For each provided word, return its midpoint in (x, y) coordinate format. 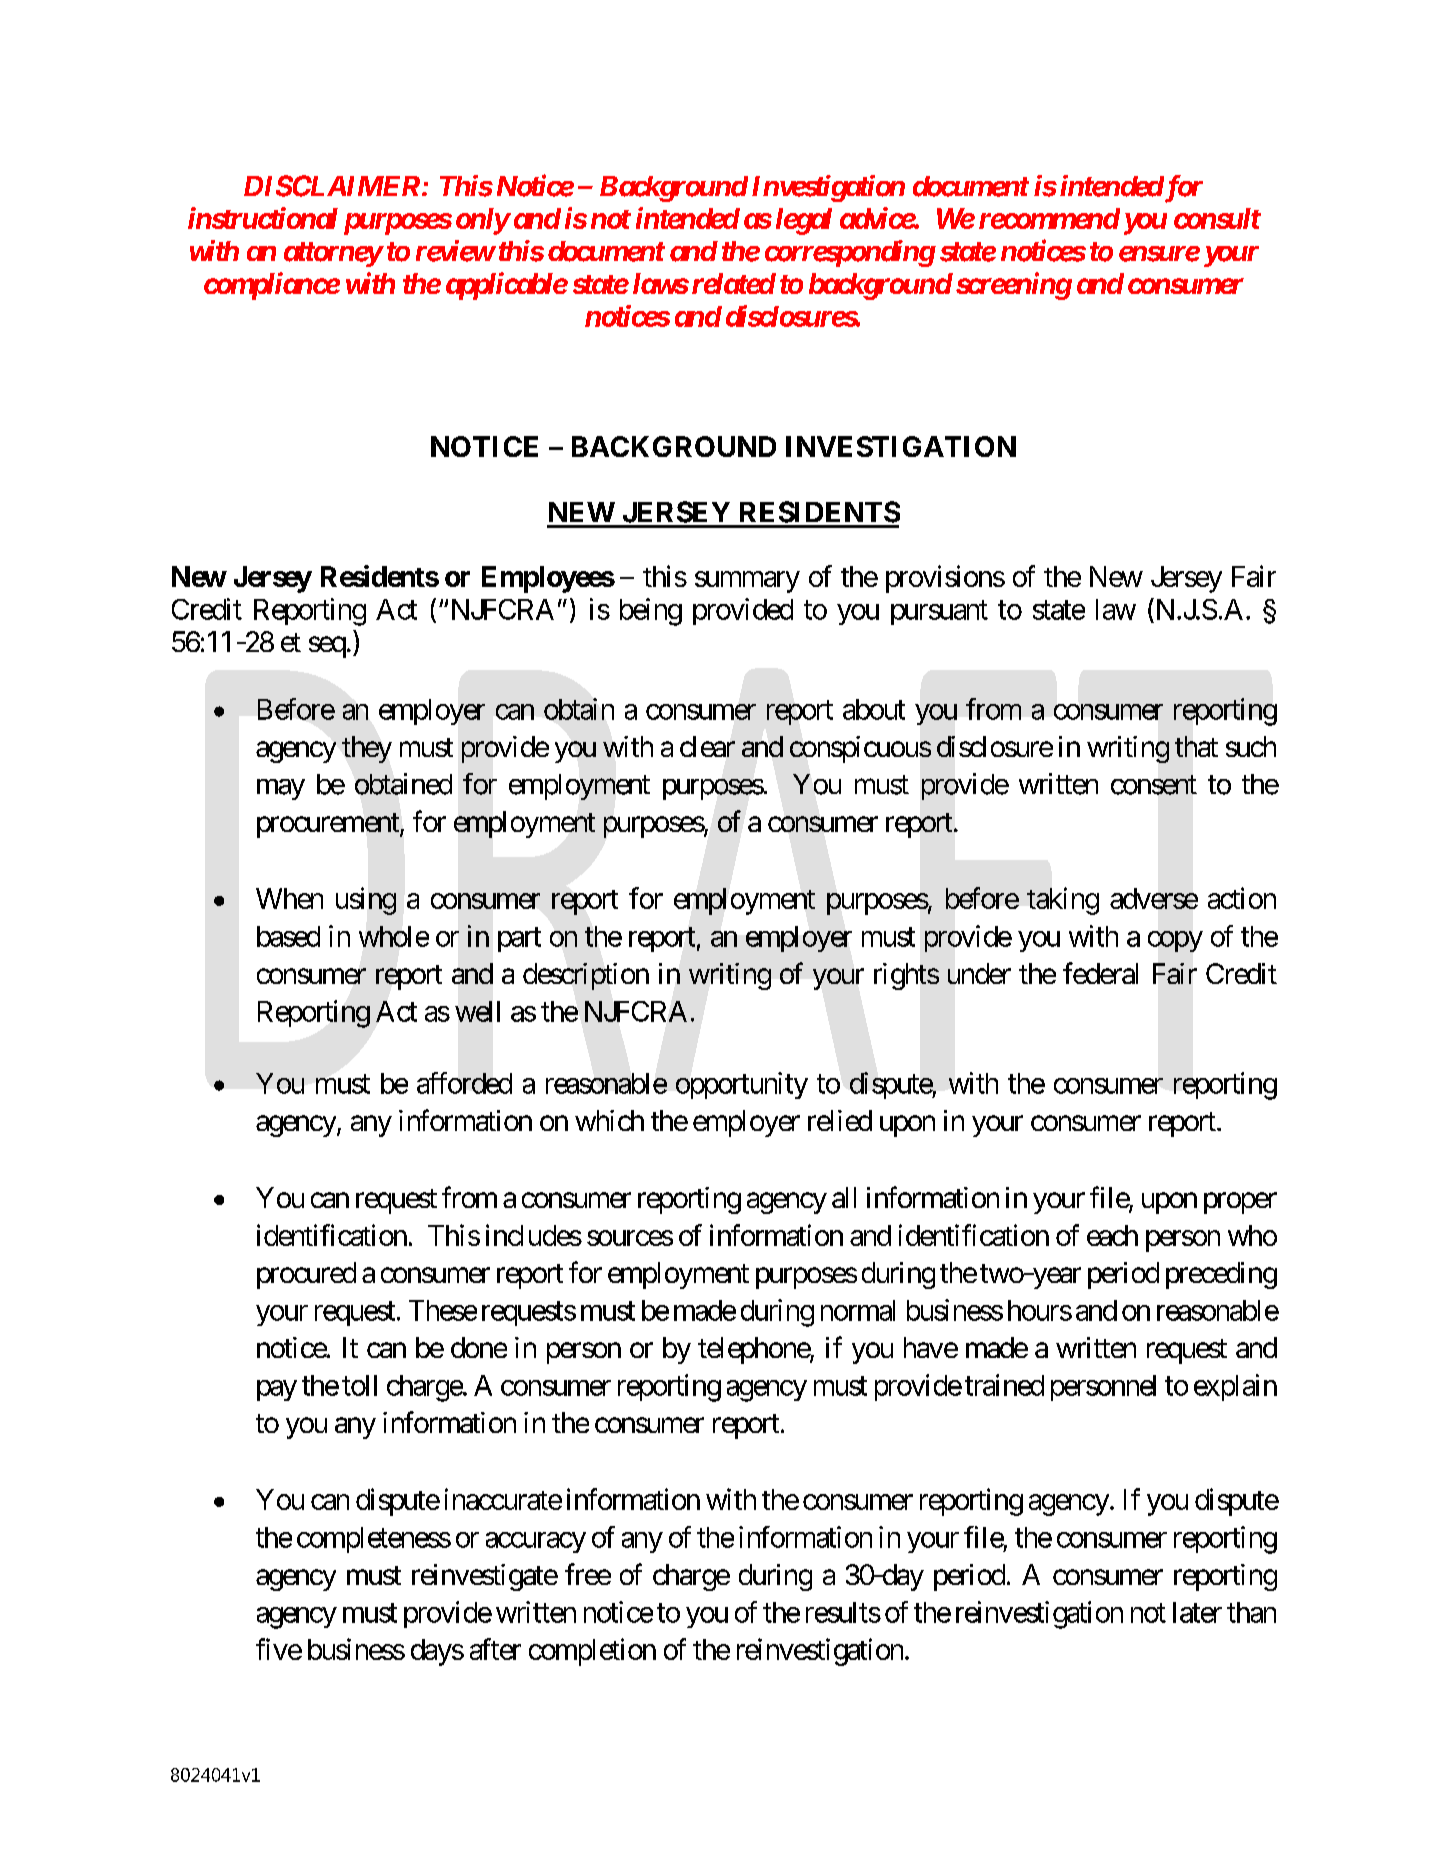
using (366, 901)
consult (1217, 218)
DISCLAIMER (332, 186)
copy (1175, 941)
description (586, 976)
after (495, 1649)
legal (804, 221)
